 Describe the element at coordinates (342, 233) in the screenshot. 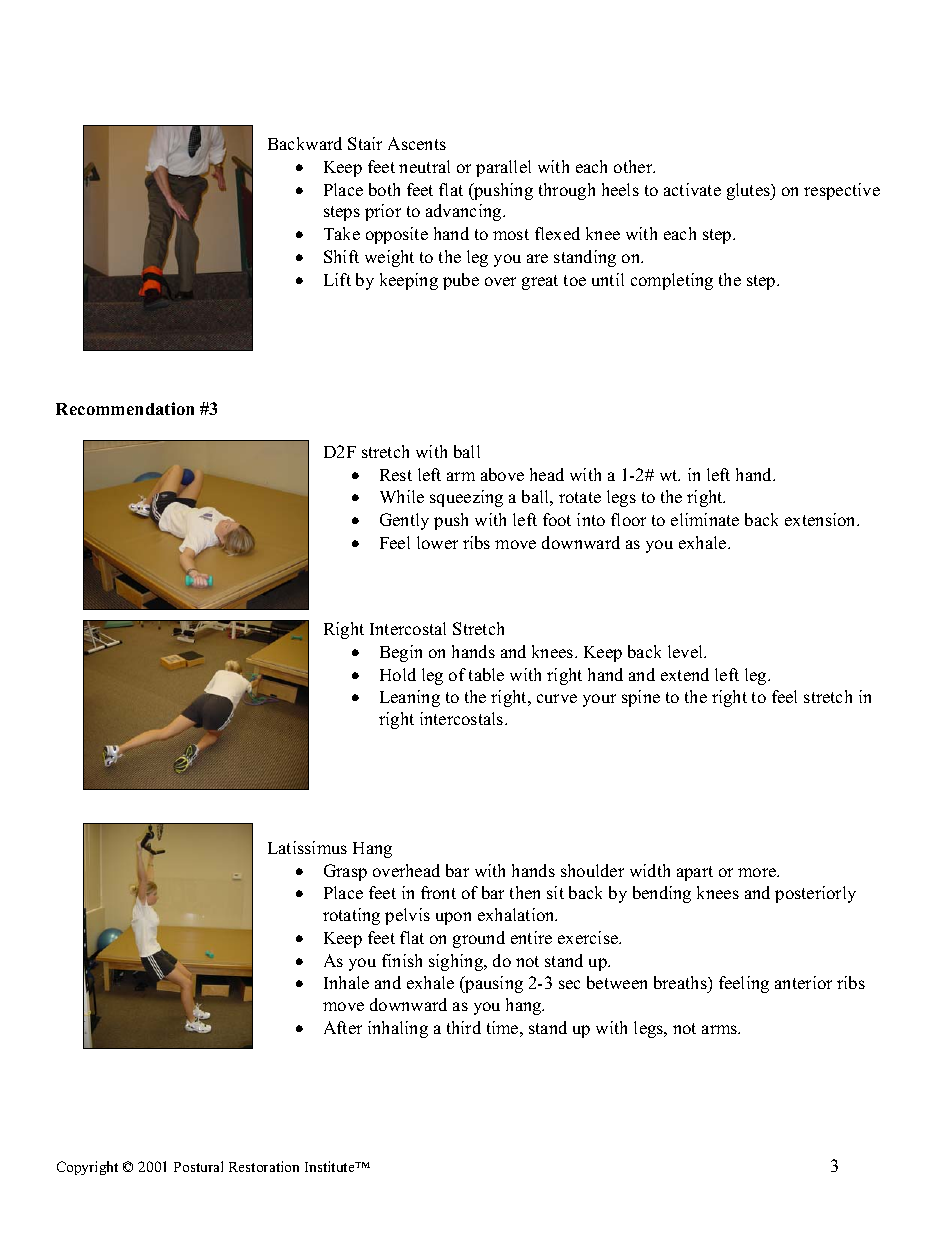

I see `Take` at that location.
